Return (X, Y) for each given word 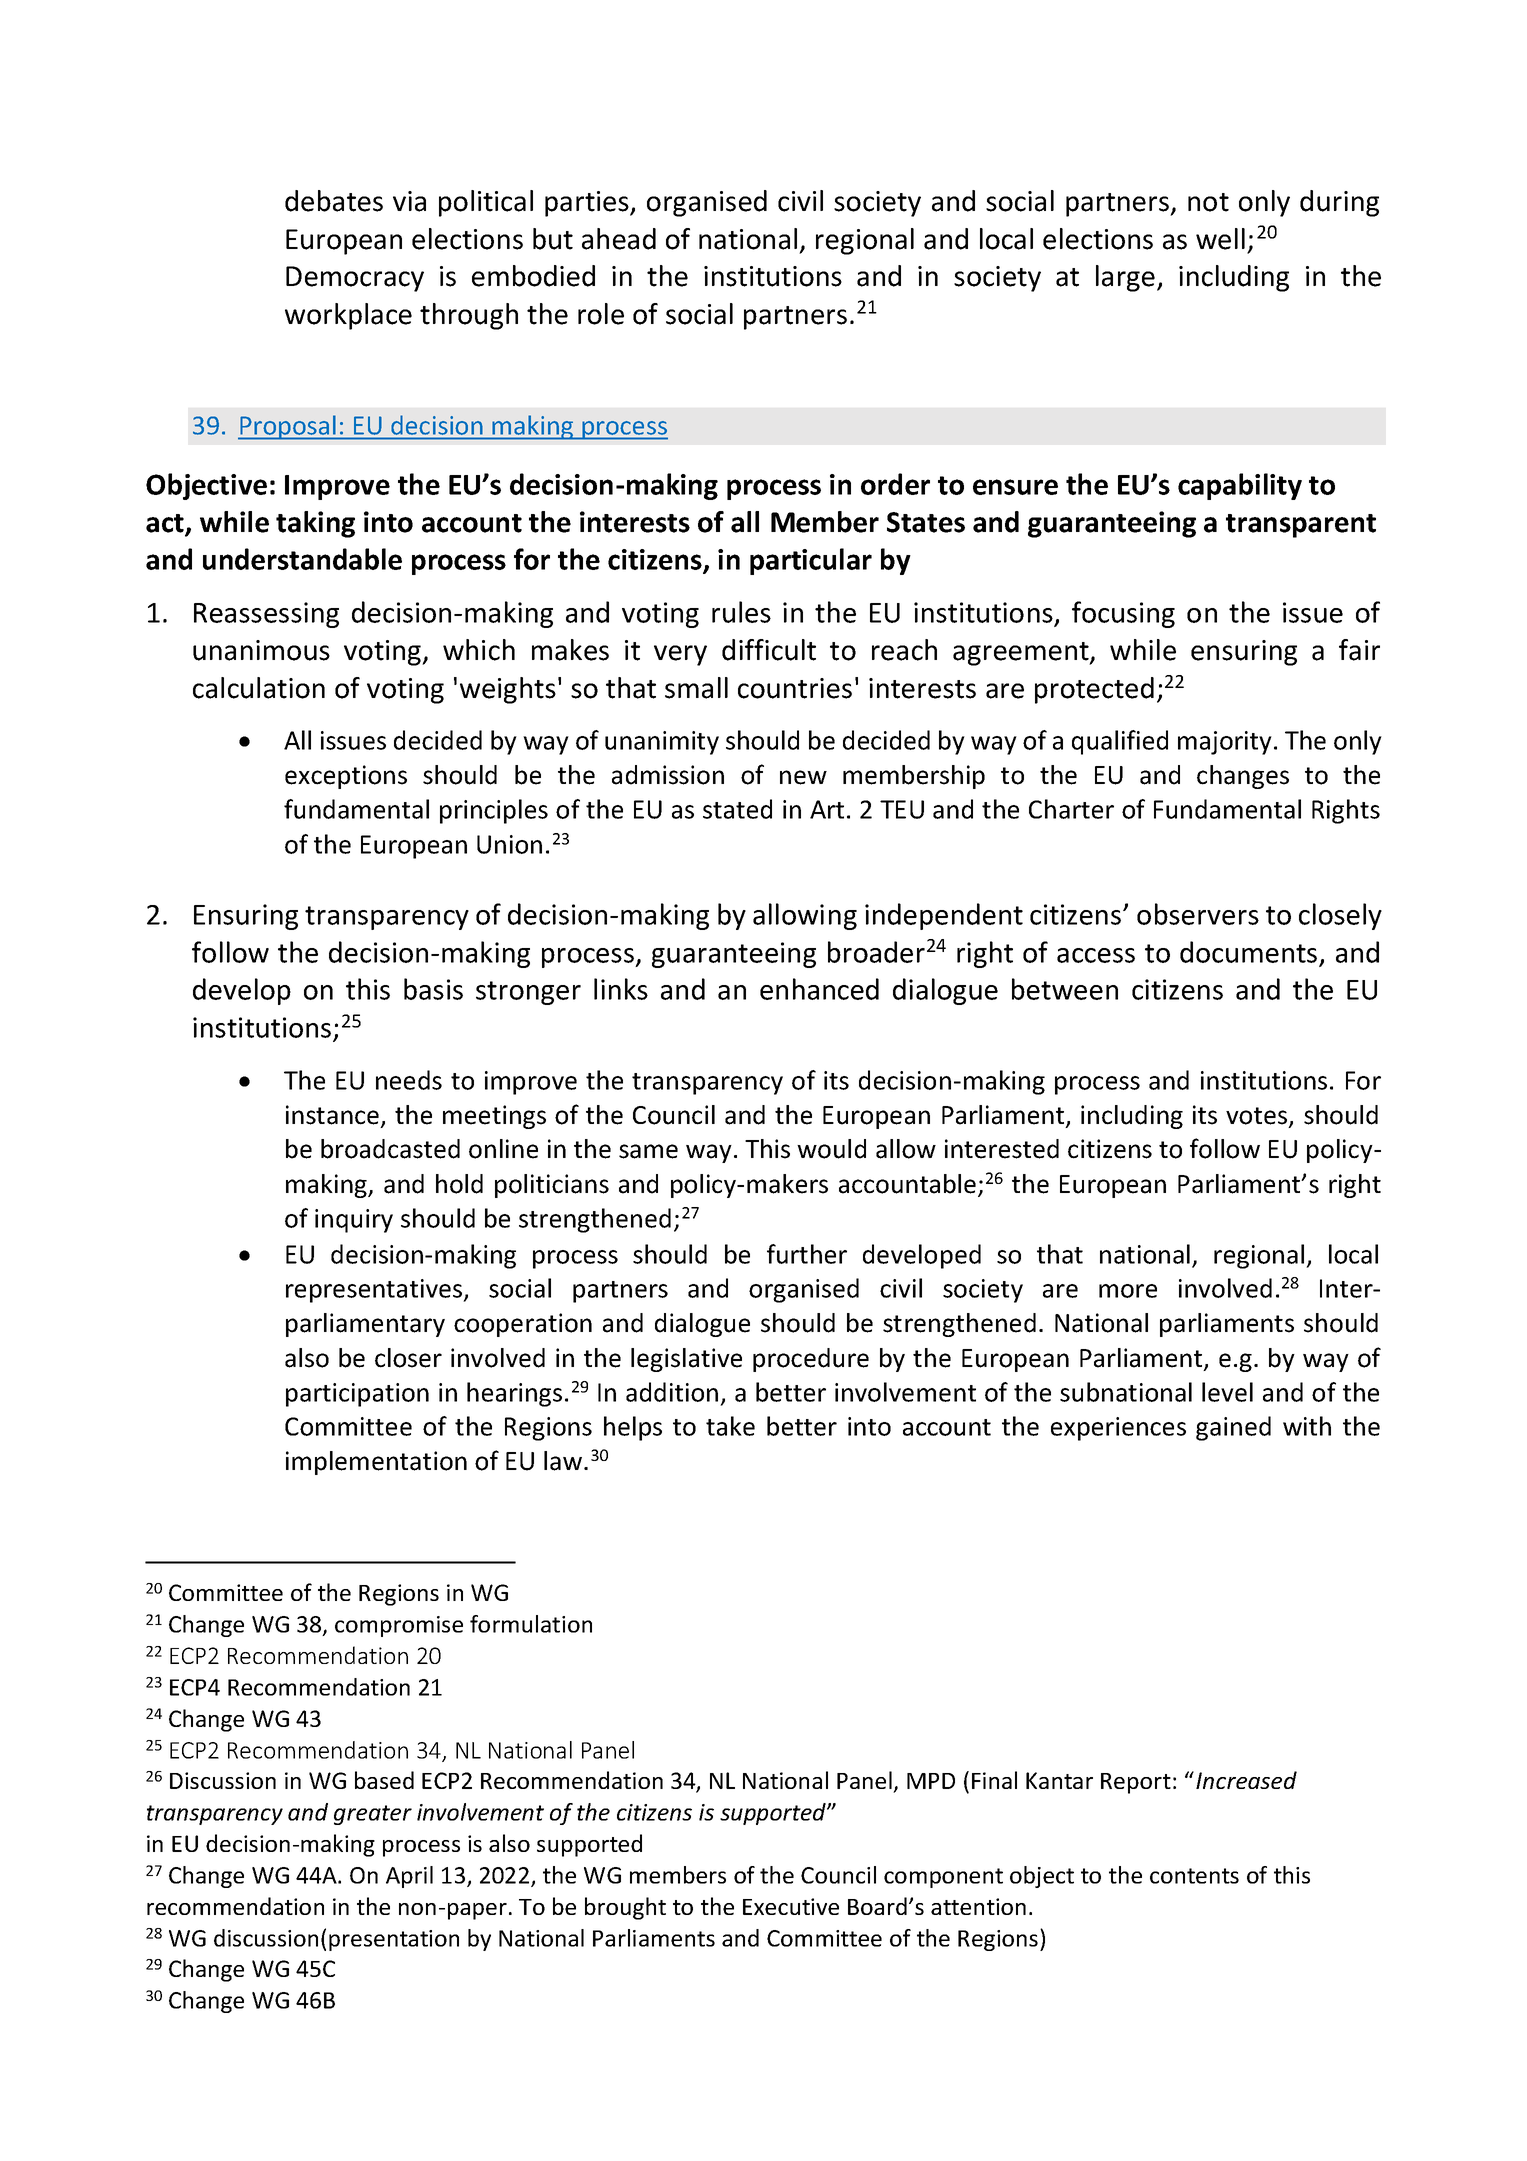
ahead (619, 239)
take (730, 1426)
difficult (769, 650)
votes (1258, 1117)
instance (334, 1116)
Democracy (355, 279)
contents (1194, 1876)
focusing (1123, 614)
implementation (376, 1463)
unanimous (261, 650)
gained (1233, 1428)
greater (373, 1815)
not (1208, 202)
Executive (791, 1906)
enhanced (819, 989)
